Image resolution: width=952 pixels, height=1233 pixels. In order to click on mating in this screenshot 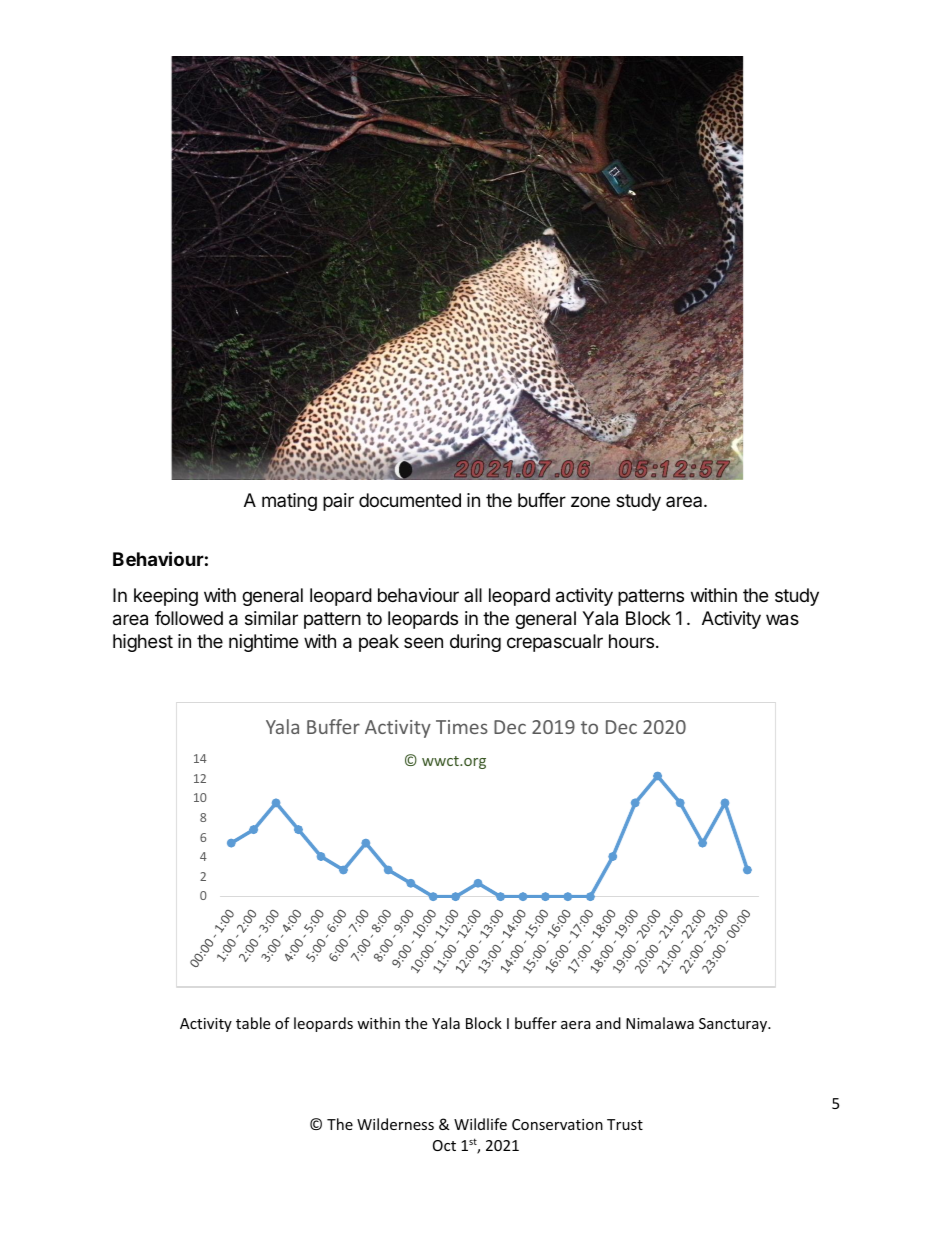, I will do `click(289, 502)`.
